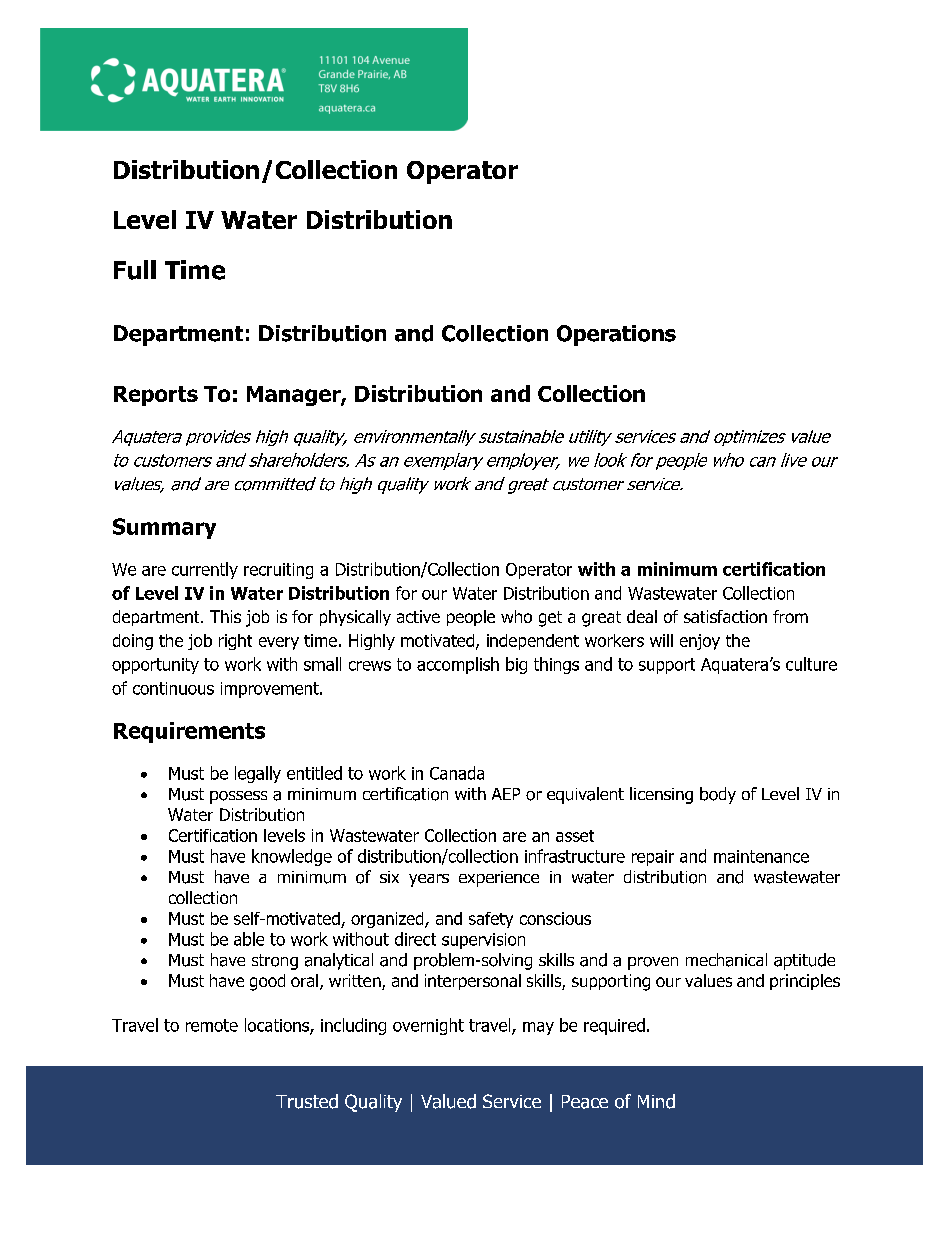 The image size is (952, 1233). I want to click on Full, so click(135, 270).
